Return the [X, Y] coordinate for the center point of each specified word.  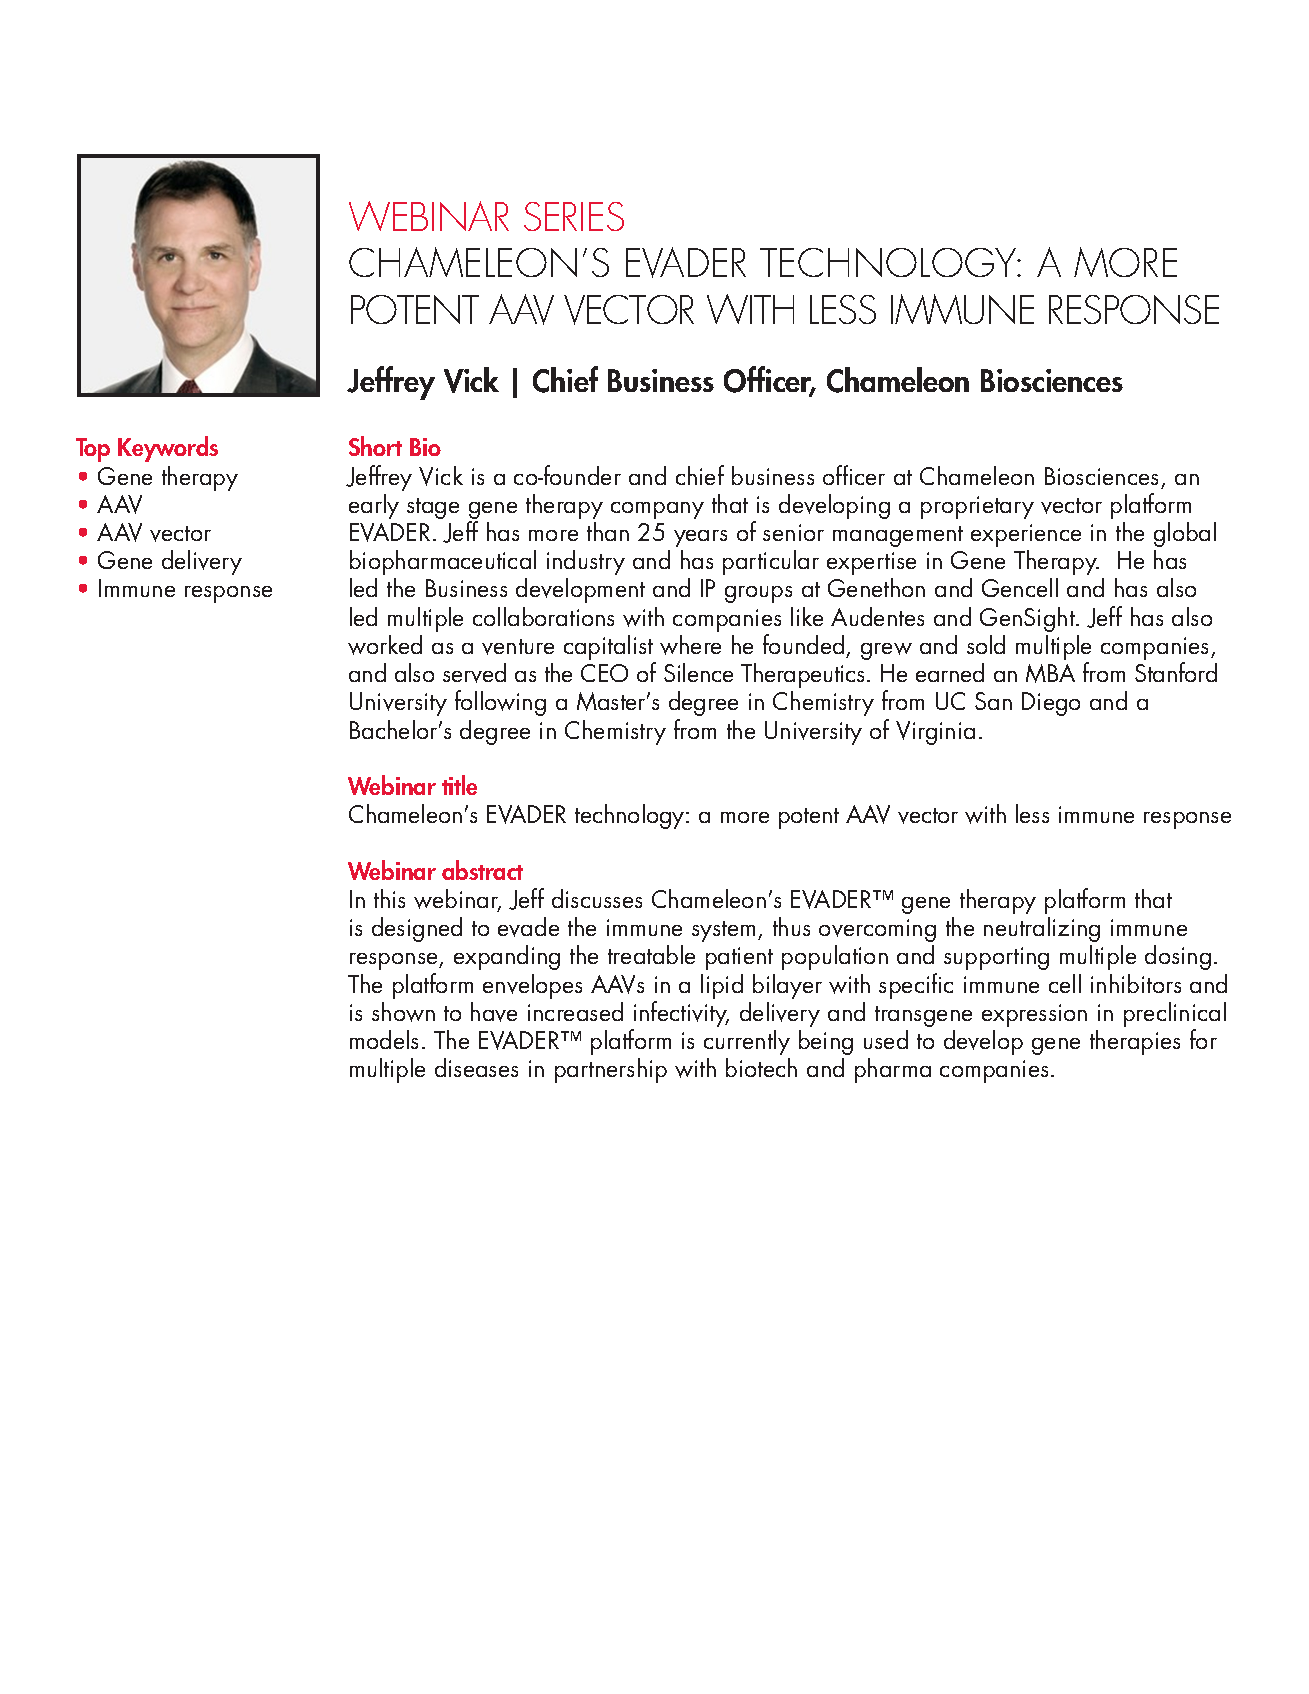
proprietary [977, 507]
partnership [611, 1070]
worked [385, 645]
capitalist [610, 649]
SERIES [574, 216]
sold [986, 644]
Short [375, 446]
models [384, 1039]
